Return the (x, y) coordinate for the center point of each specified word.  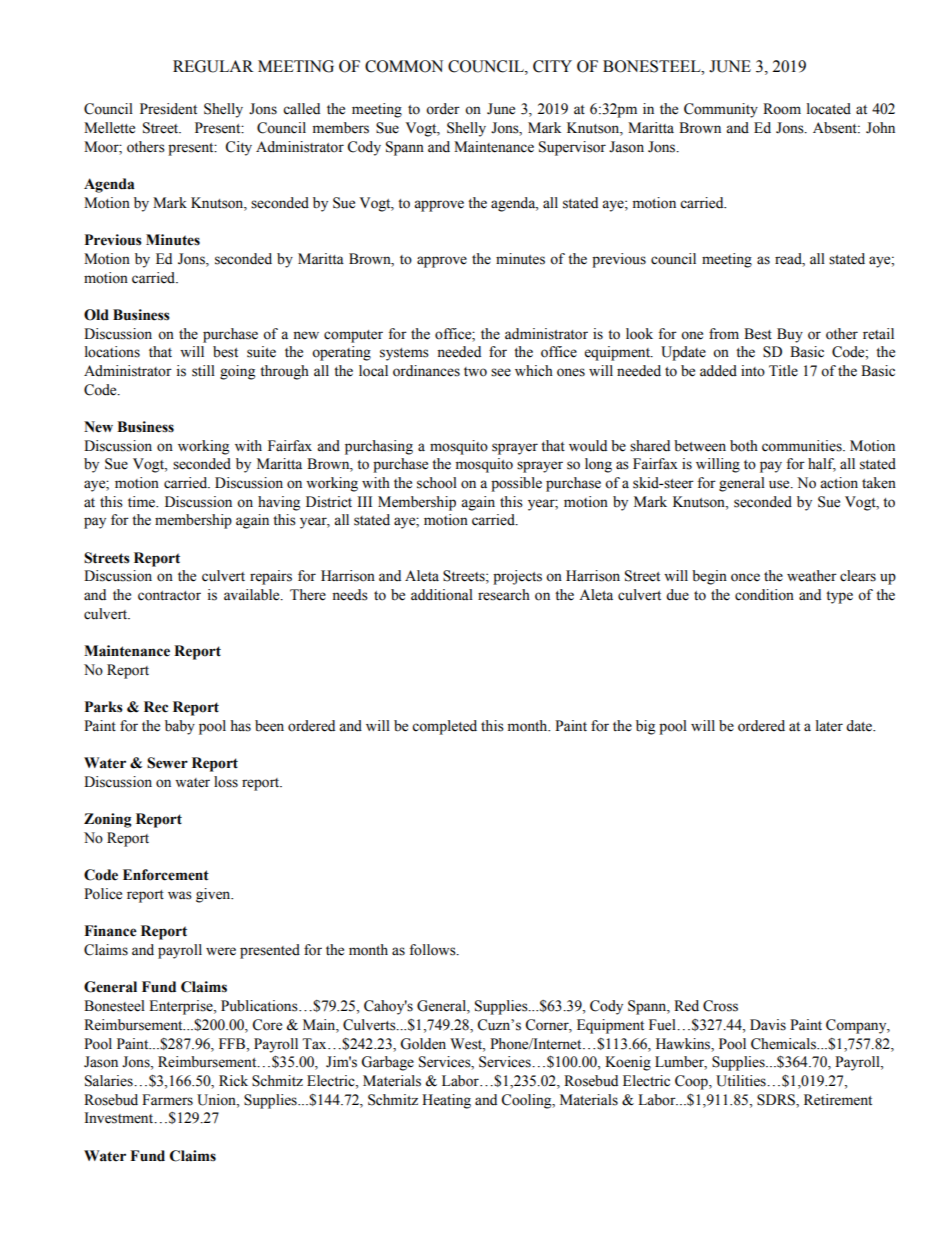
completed (444, 727)
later (829, 726)
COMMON (404, 66)
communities (803, 446)
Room (782, 109)
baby (180, 727)
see (501, 372)
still (203, 371)
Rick (233, 1081)
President (168, 109)
